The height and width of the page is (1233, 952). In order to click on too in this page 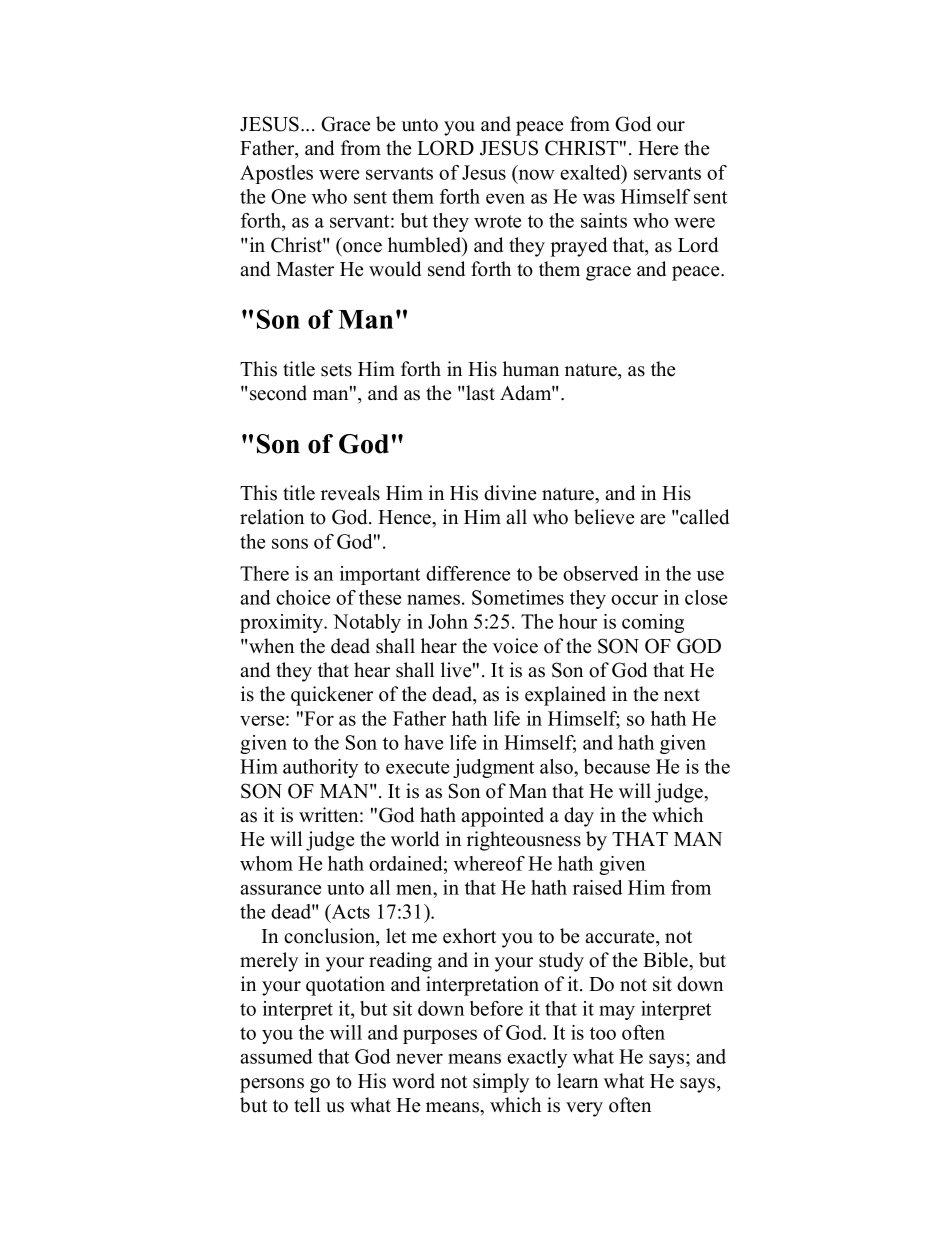, I will do `click(603, 1033)`.
